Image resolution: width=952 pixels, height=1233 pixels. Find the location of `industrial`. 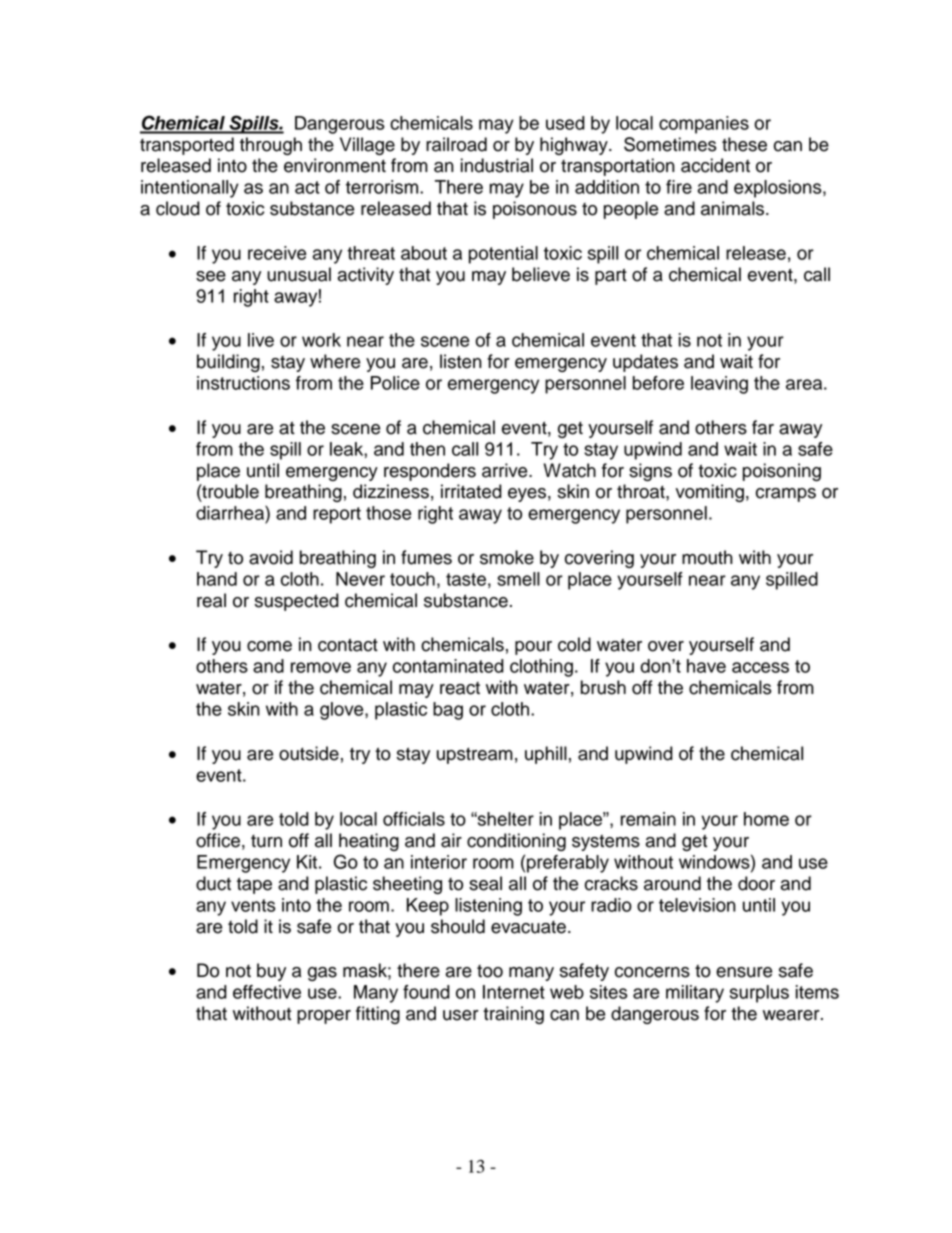

industrial is located at coordinates (497, 165).
